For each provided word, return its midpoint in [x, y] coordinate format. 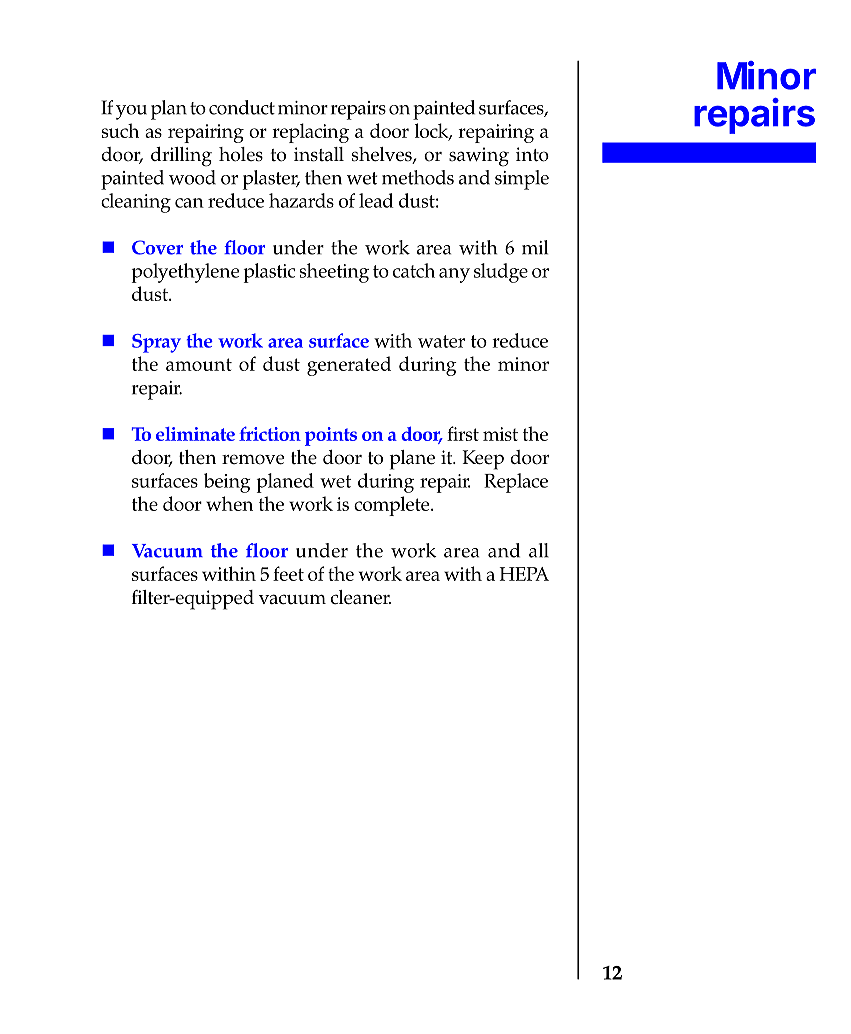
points [331, 436]
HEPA [524, 574]
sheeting [334, 273]
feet [288, 573]
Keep [483, 460]
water [441, 341]
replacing [310, 133]
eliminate [195, 434]
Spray [156, 343]
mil [535, 247]
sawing [479, 157]
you [131, 112]
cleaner [361, 597]
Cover [157, 247]
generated [349, 366]
